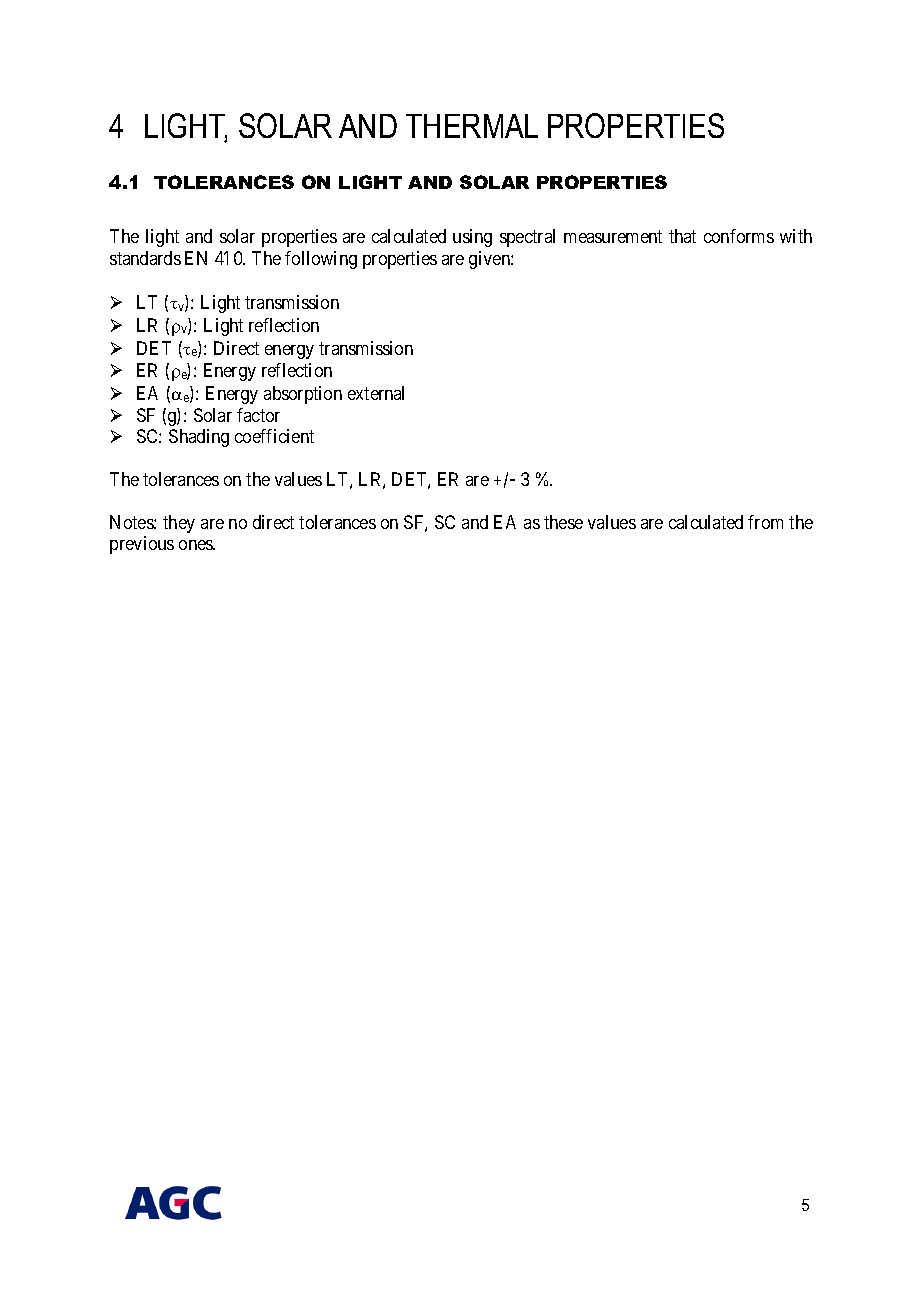 The width and height of the screenshot is (924, 1308). What do you see at coordinates (472, 238) in the screenshot?
I see `using` at bounding box center [472, 238].
